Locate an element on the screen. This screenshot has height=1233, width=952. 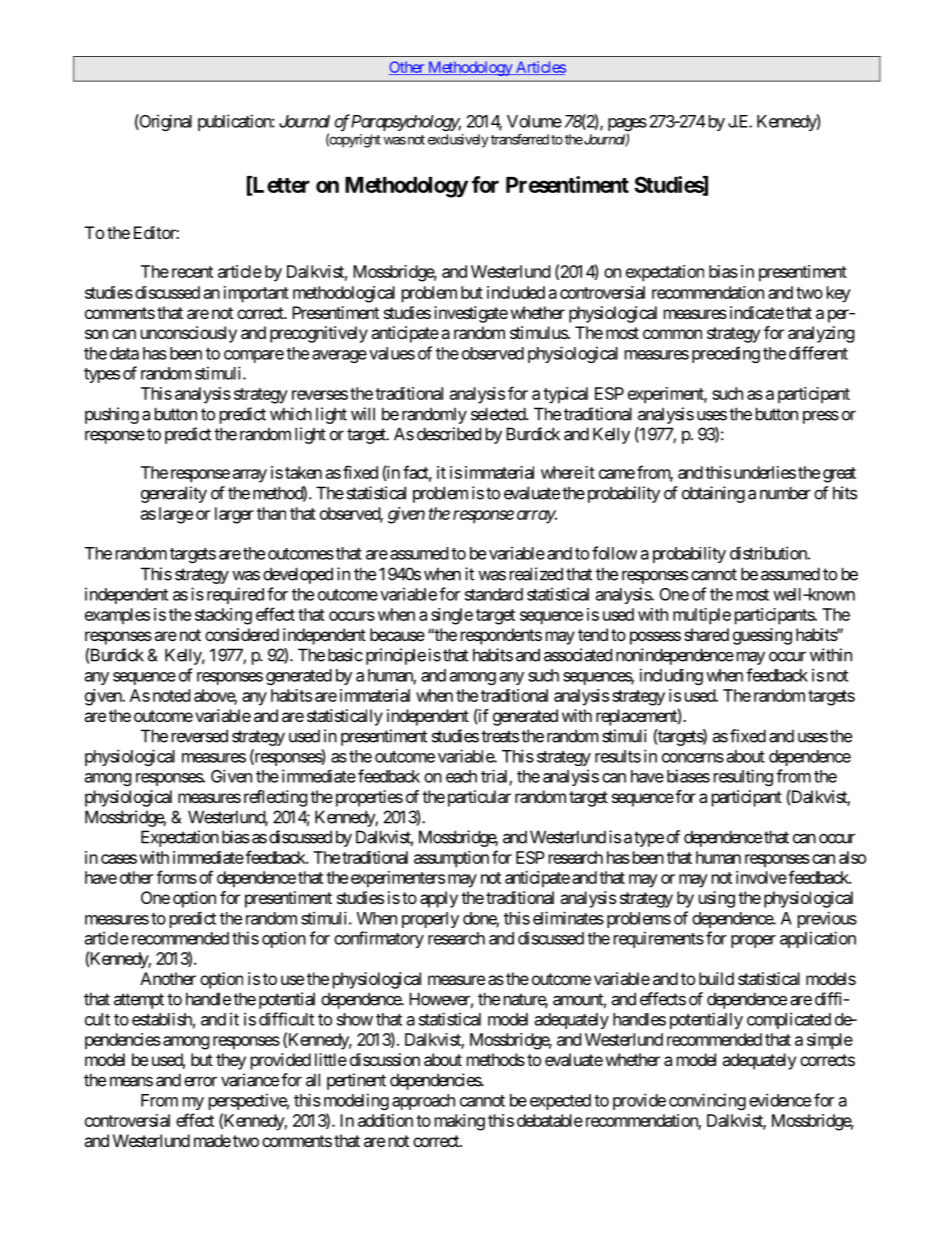
resulting is located at coordinates (743, 777).
